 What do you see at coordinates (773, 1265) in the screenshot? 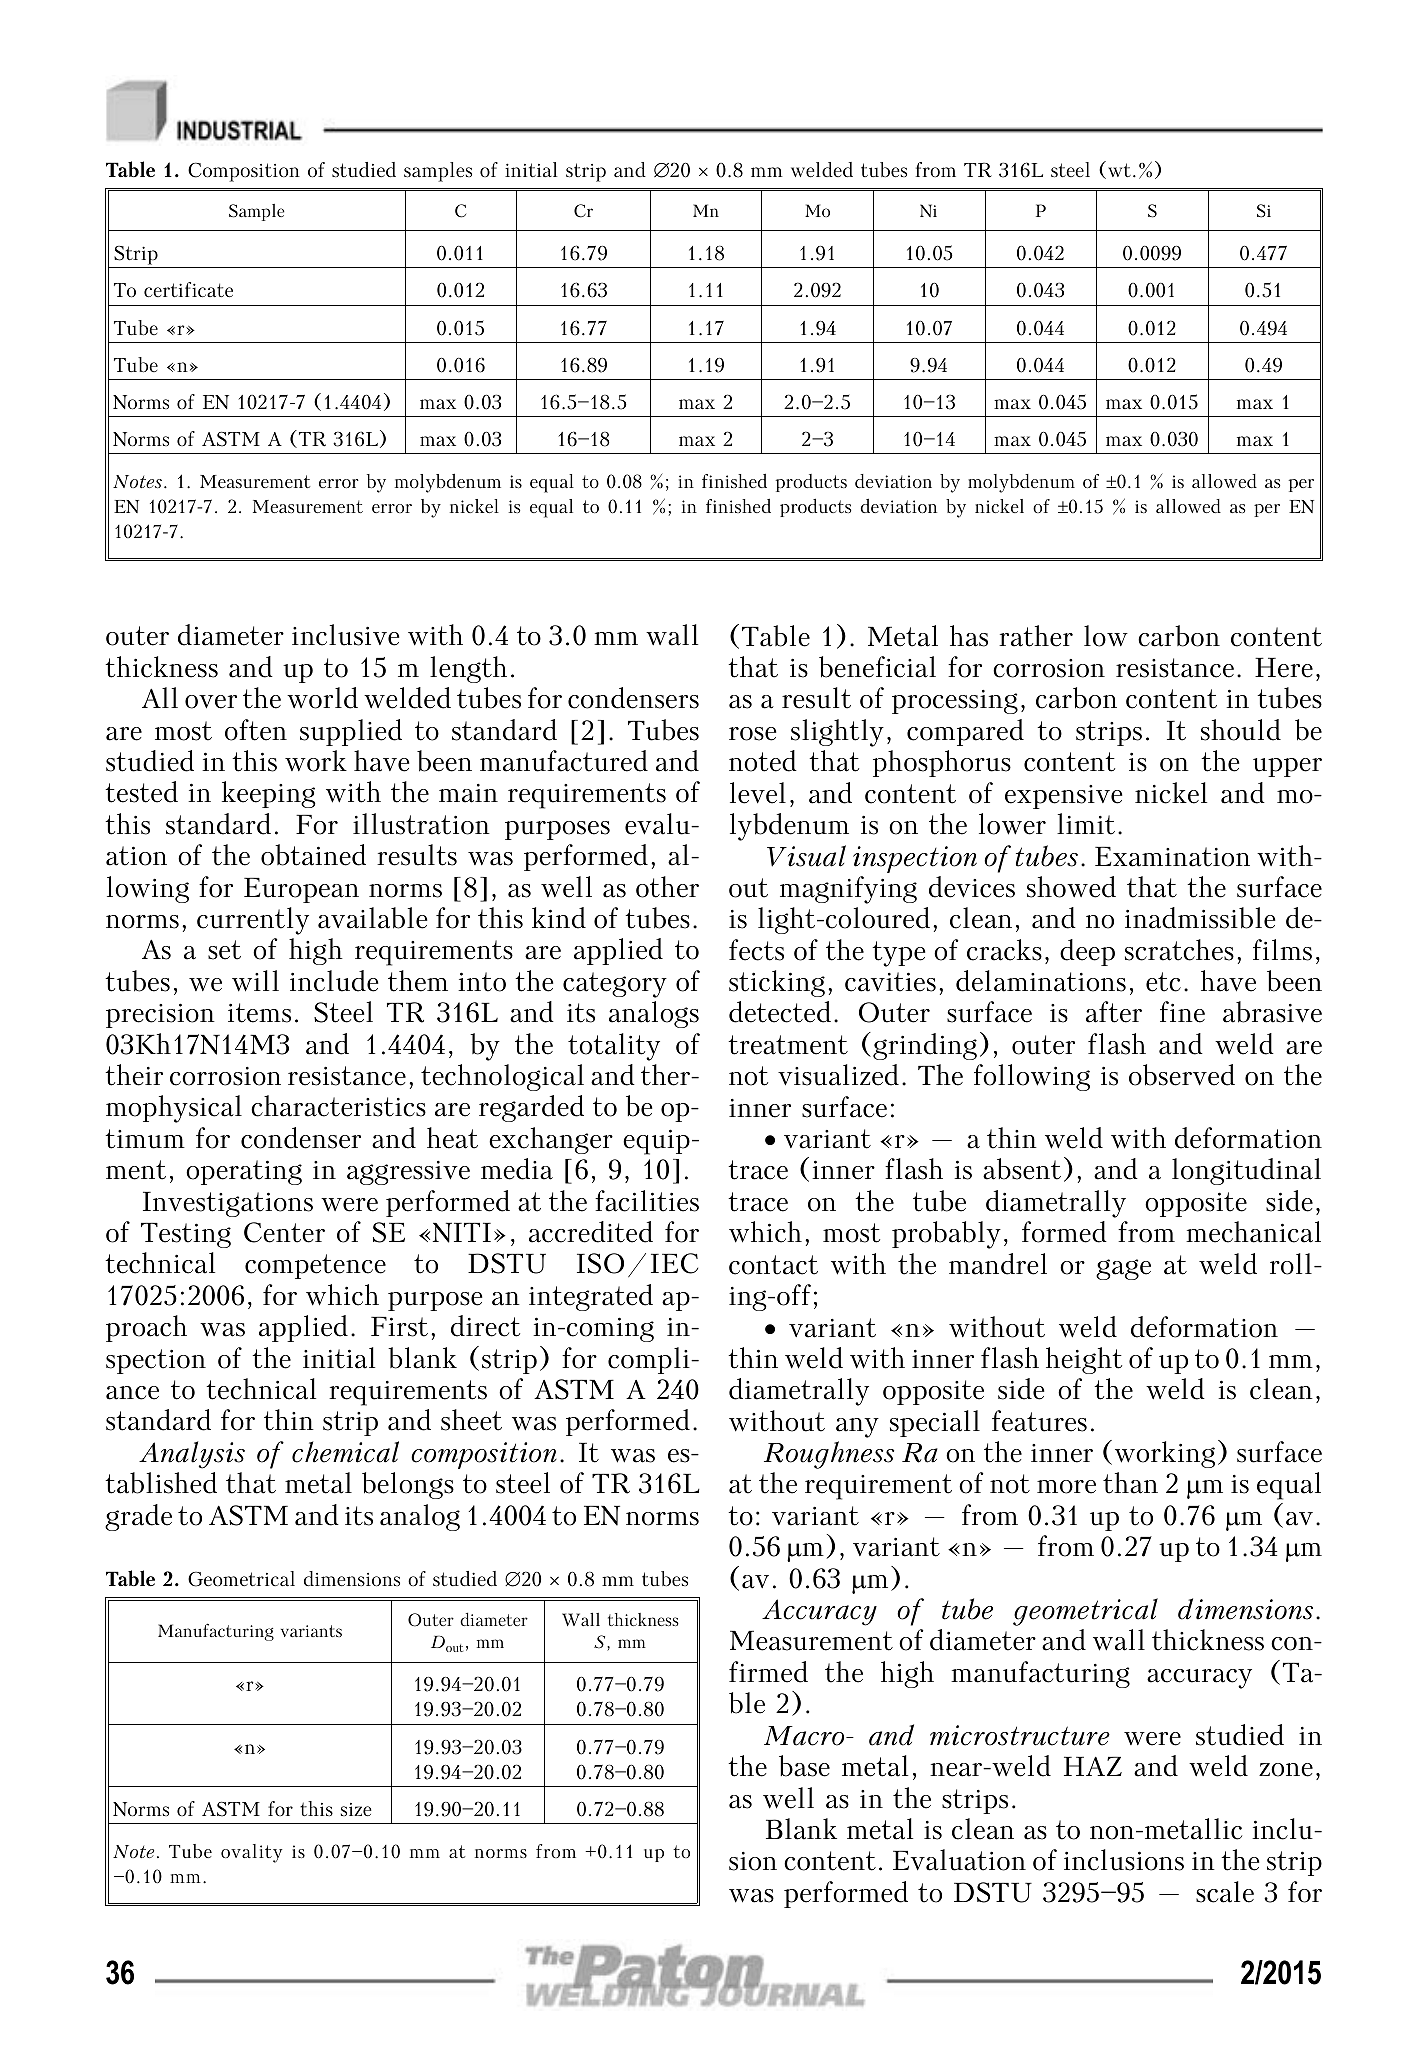
I see `contact` at bounding box center [773, 1265].
